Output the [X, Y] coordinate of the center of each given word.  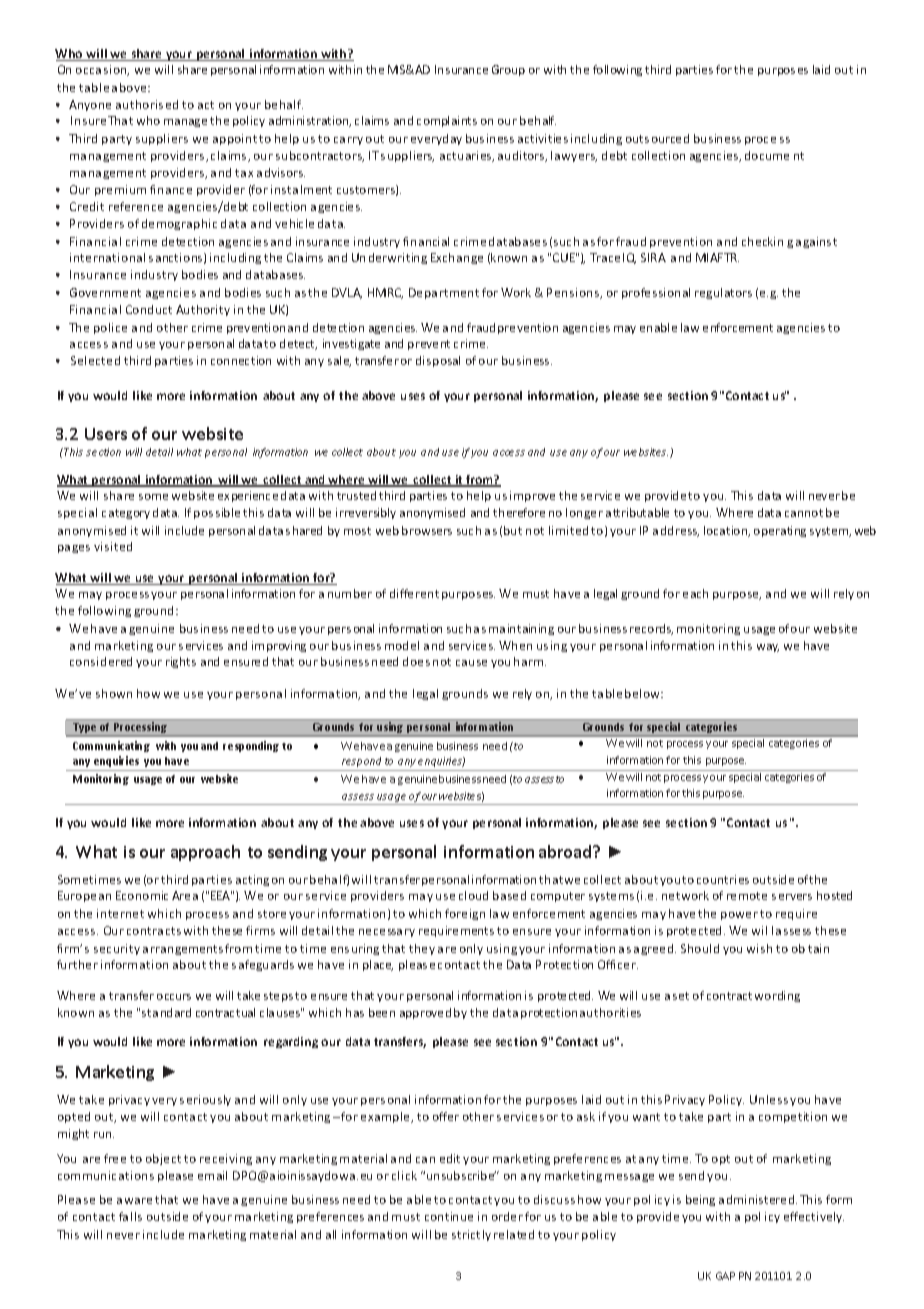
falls [130, 1216]
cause [471, 663]
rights [181, 662]
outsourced [657, 138]
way [768, 648]
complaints [447, 121]
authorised [147, 104]
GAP [725, 1276]
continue [449, 1216]
